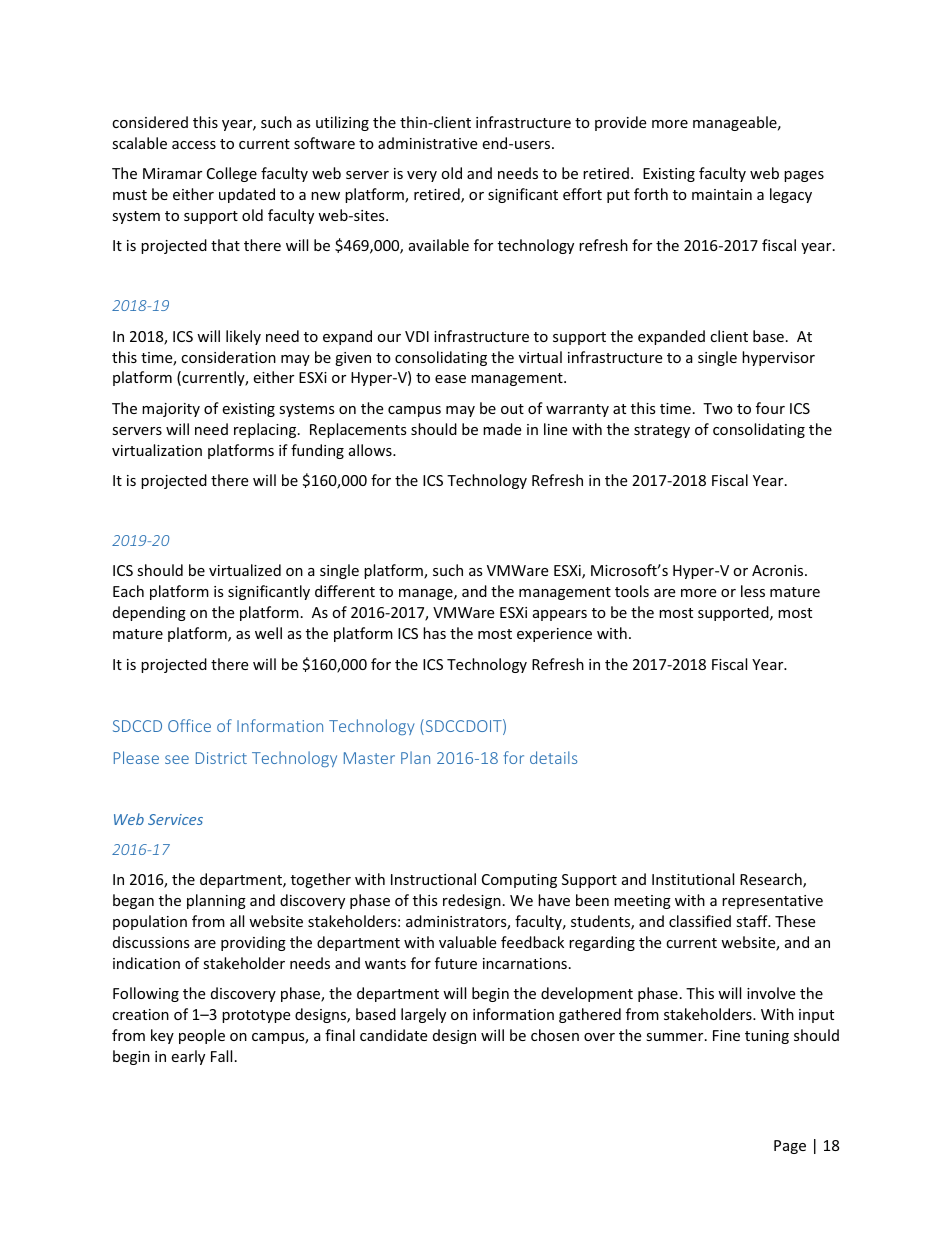 This screenshot has height=1233, width=952. What do you see at coordinates (553, 757) in the screenshot?
I see `details` at bounding box center [553, 757].
